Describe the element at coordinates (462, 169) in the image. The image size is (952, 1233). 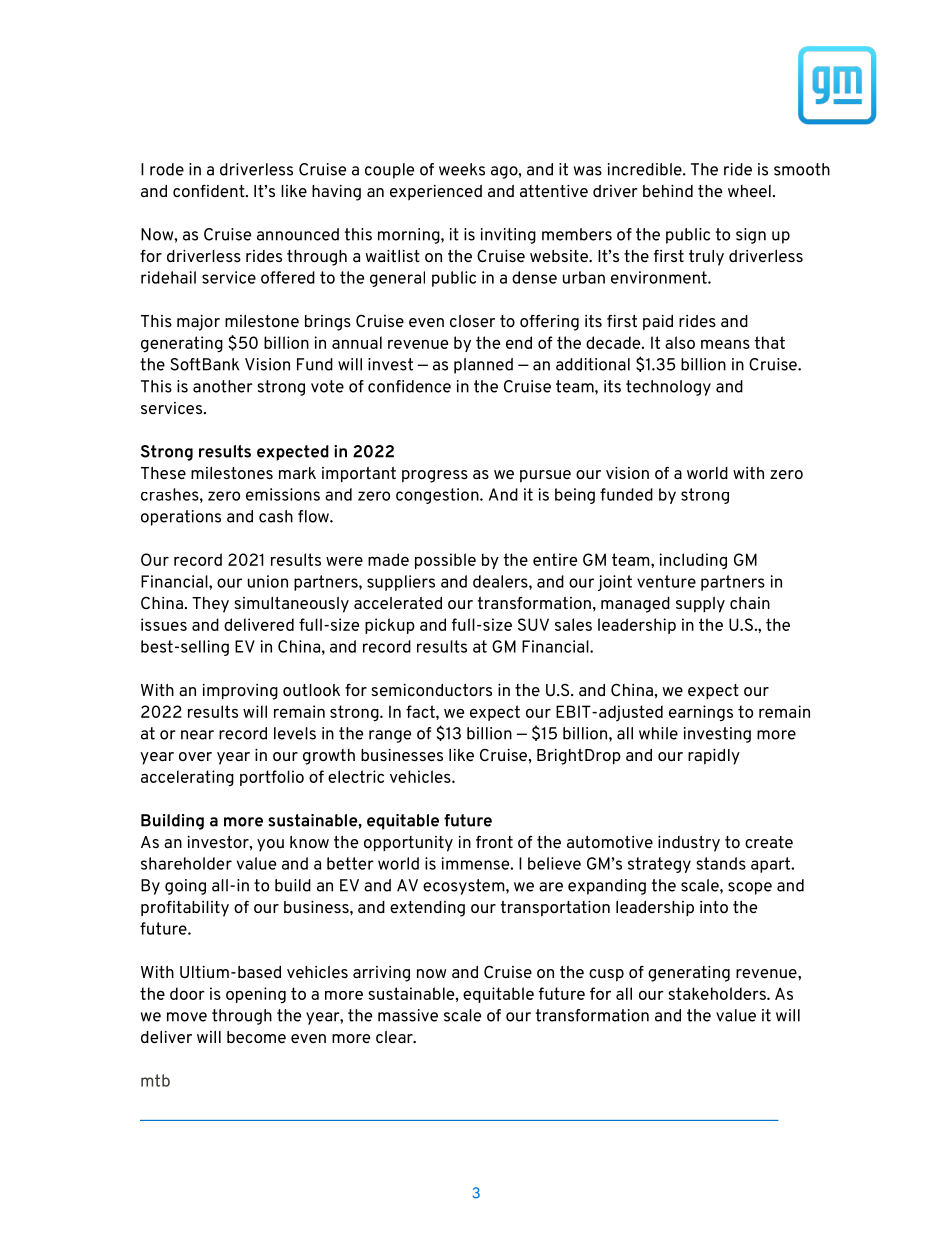
I see `weeks` at that location.
